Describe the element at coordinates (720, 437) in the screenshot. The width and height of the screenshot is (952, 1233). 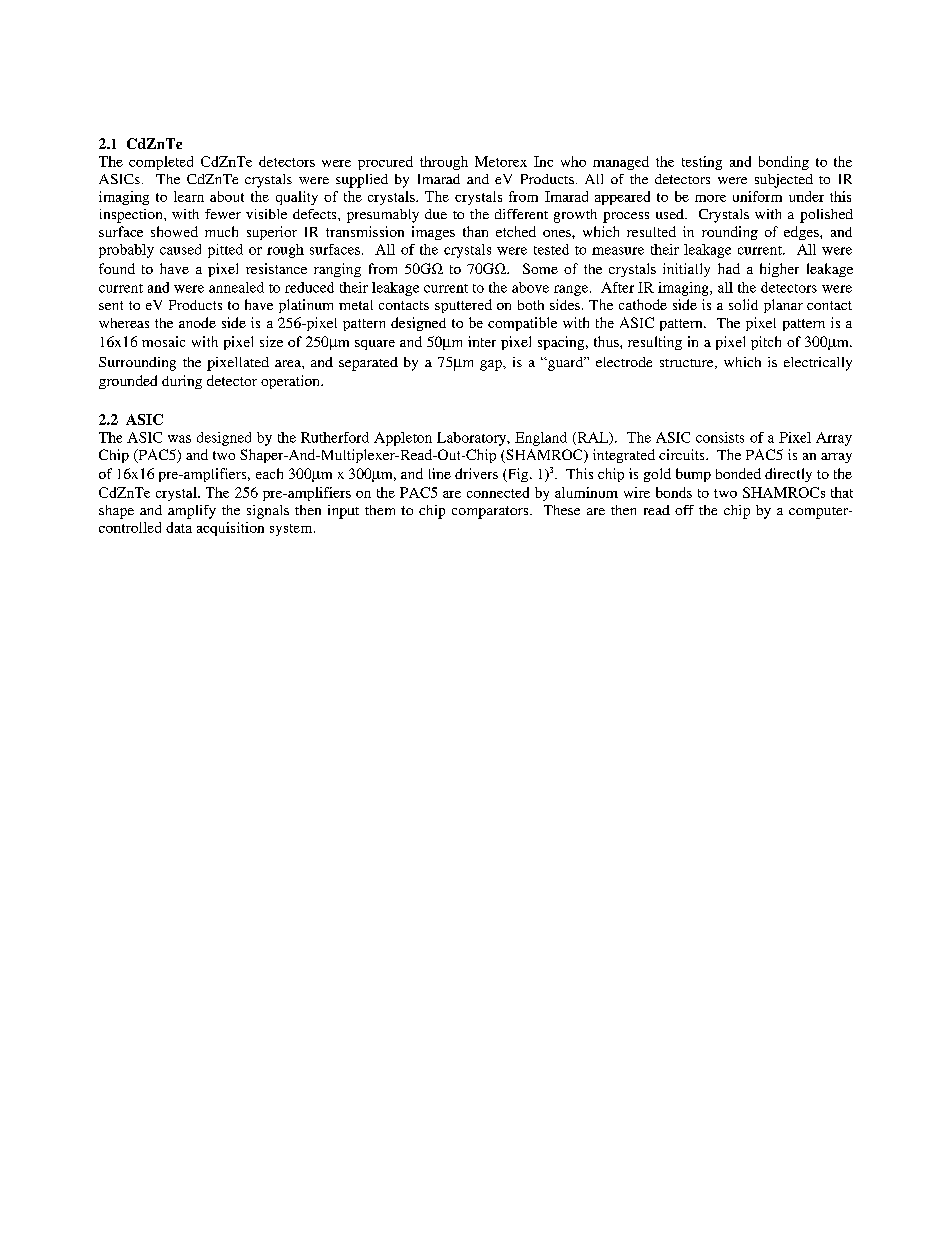
I see `consists` at that location.
